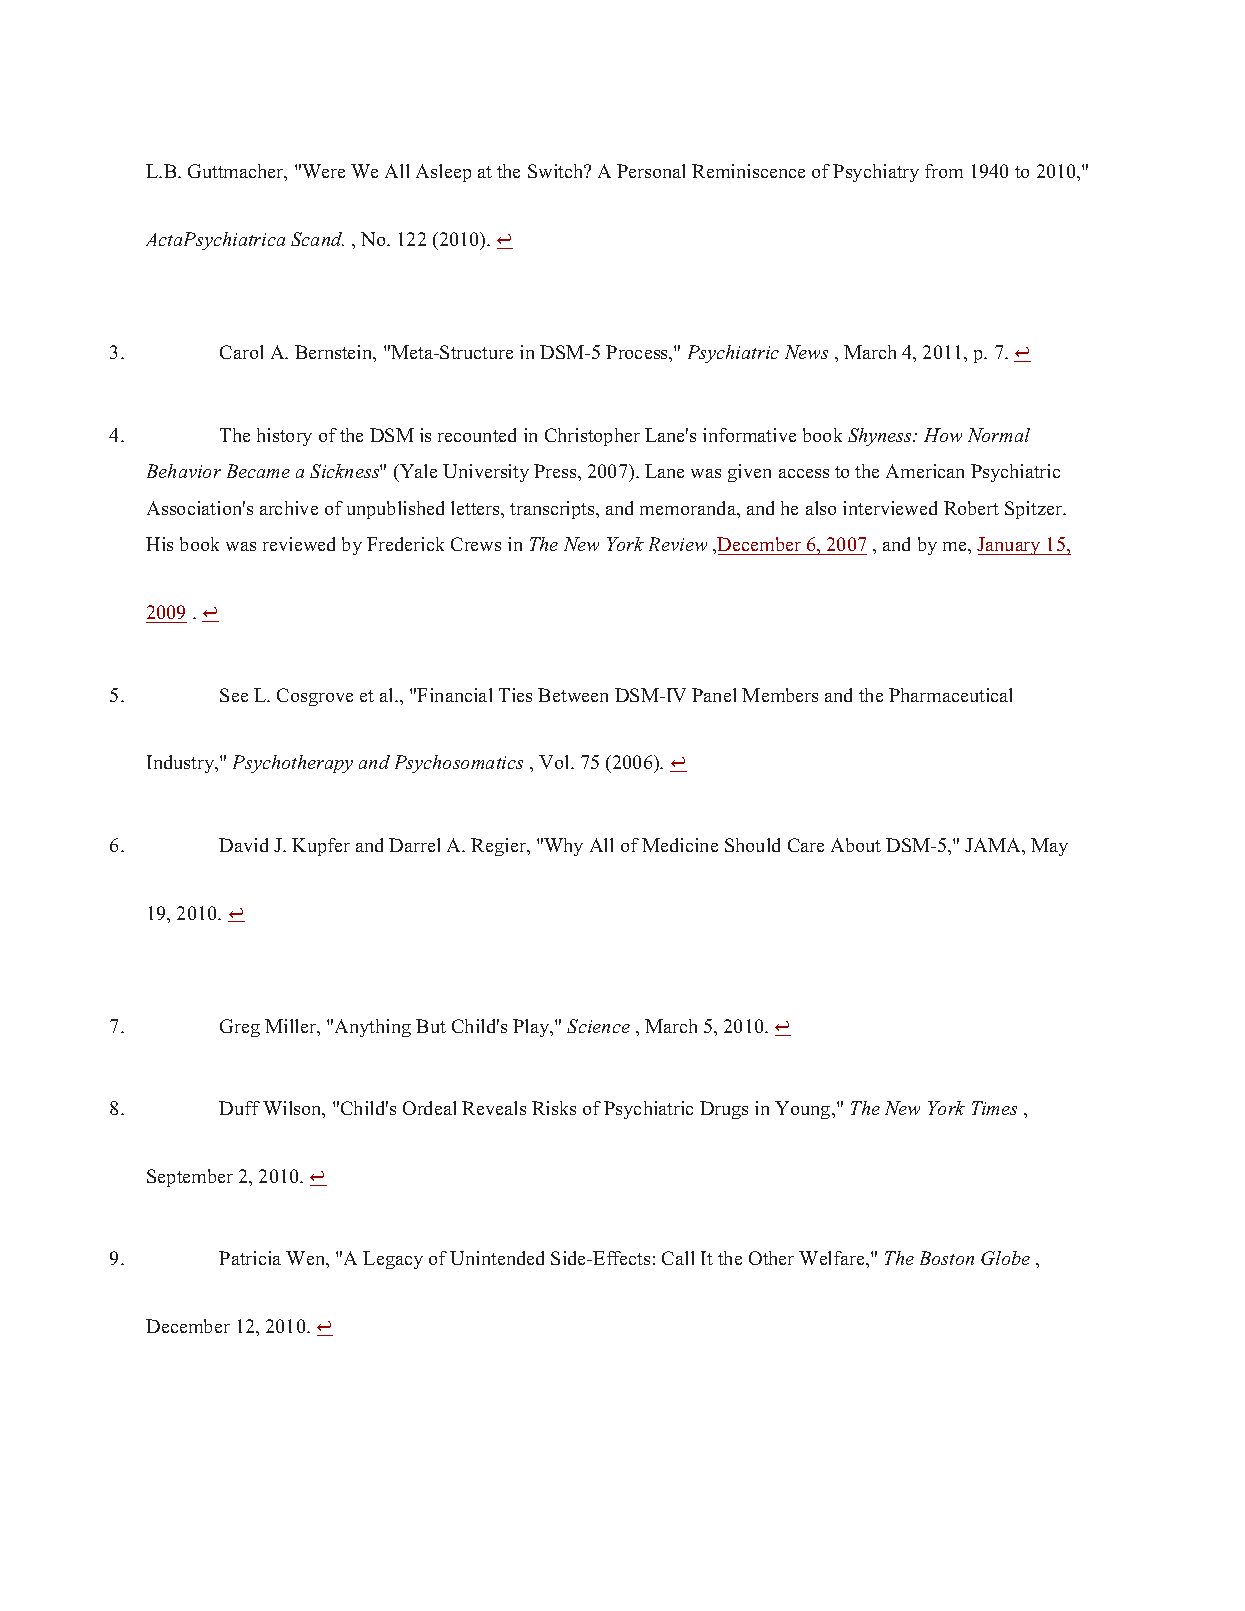 Image resolution: width=1245 pixels, height=1611 pixels. What do you see at coordinates (944, 171) in the document?
I see `from` at bounding box center [944, 171].
